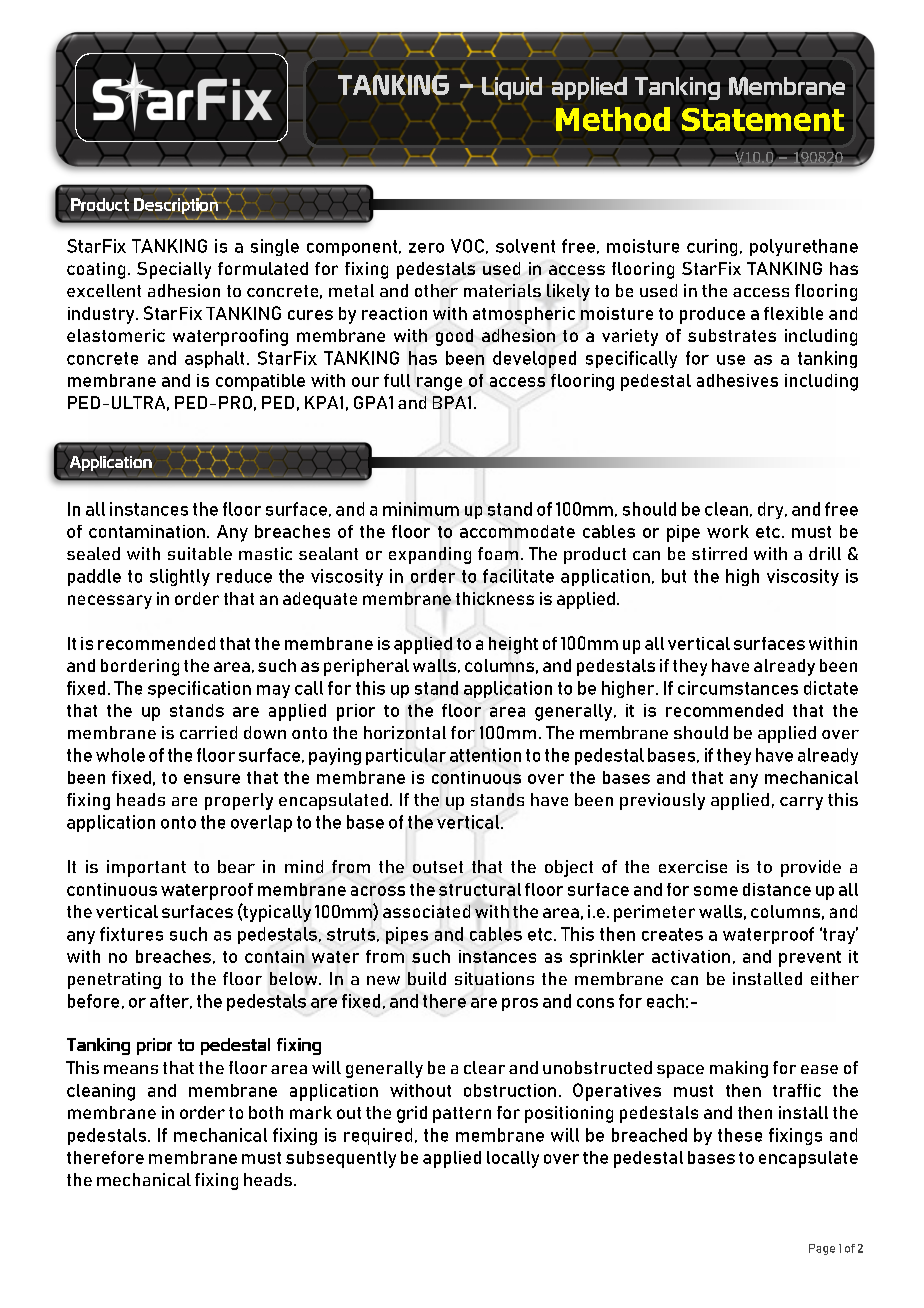 Image resolution: width=924 pixels, height=1308 pixels. I want to click on Liquid, so click(512, 88).
